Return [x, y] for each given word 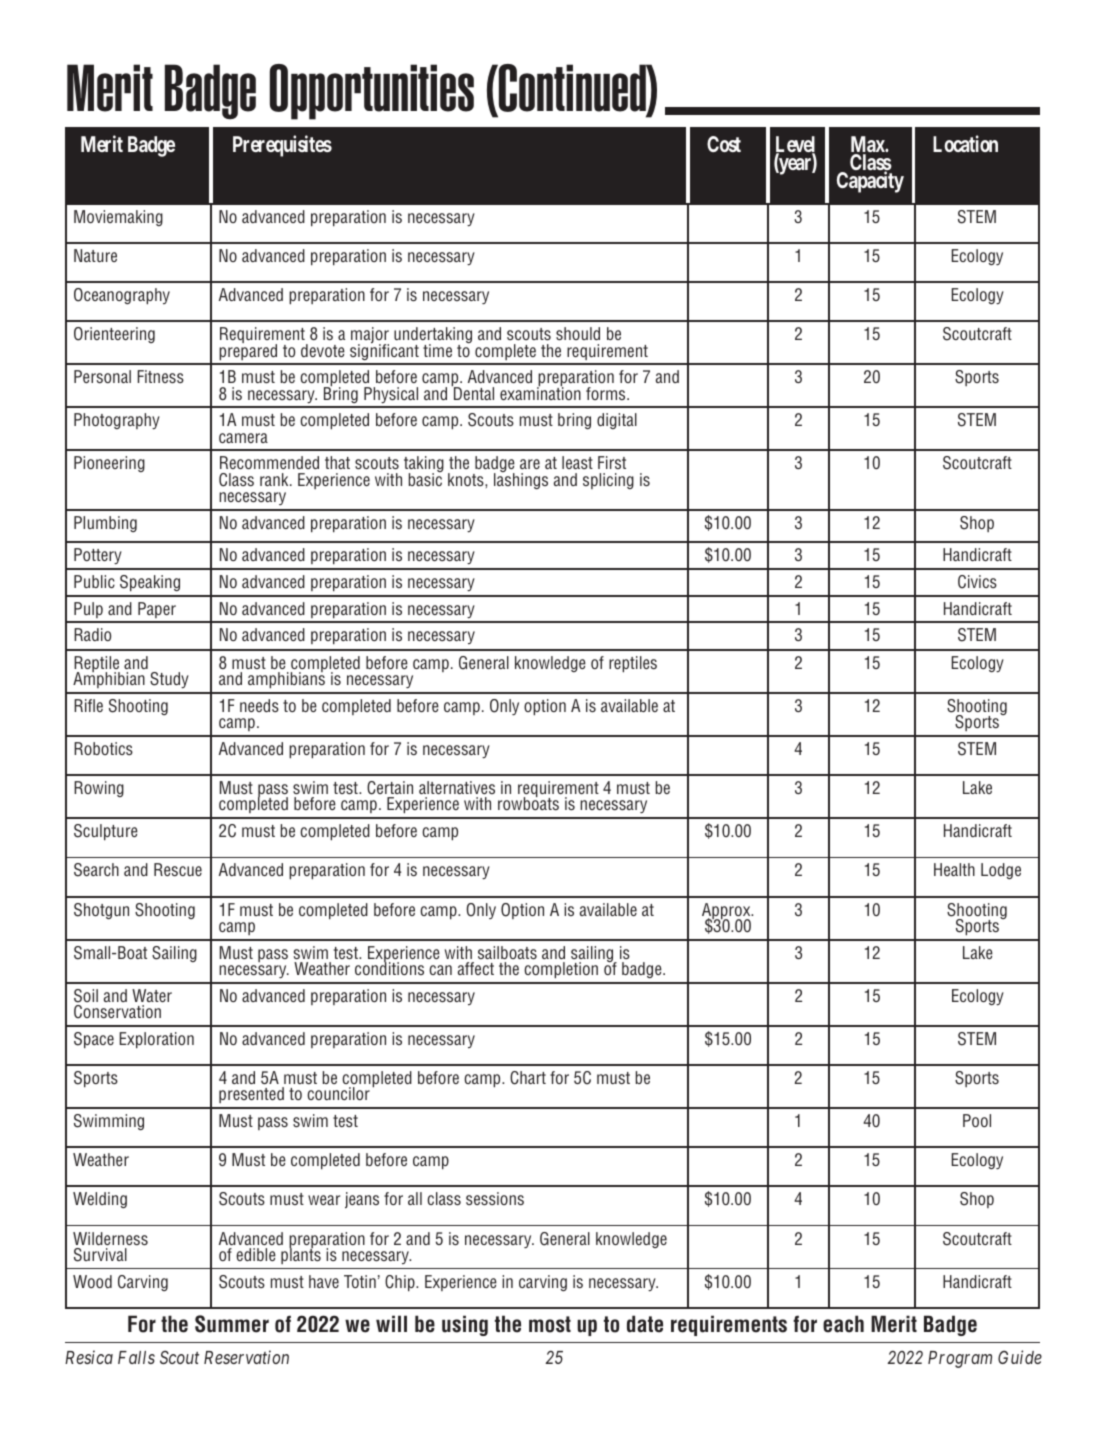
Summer [232, 1324]
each [843, 1324]
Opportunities [372, 92]
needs [259, 705]
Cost [724, 144]
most [550, 1324]
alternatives [457, 787]
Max [868, 145]
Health [954, 869]
